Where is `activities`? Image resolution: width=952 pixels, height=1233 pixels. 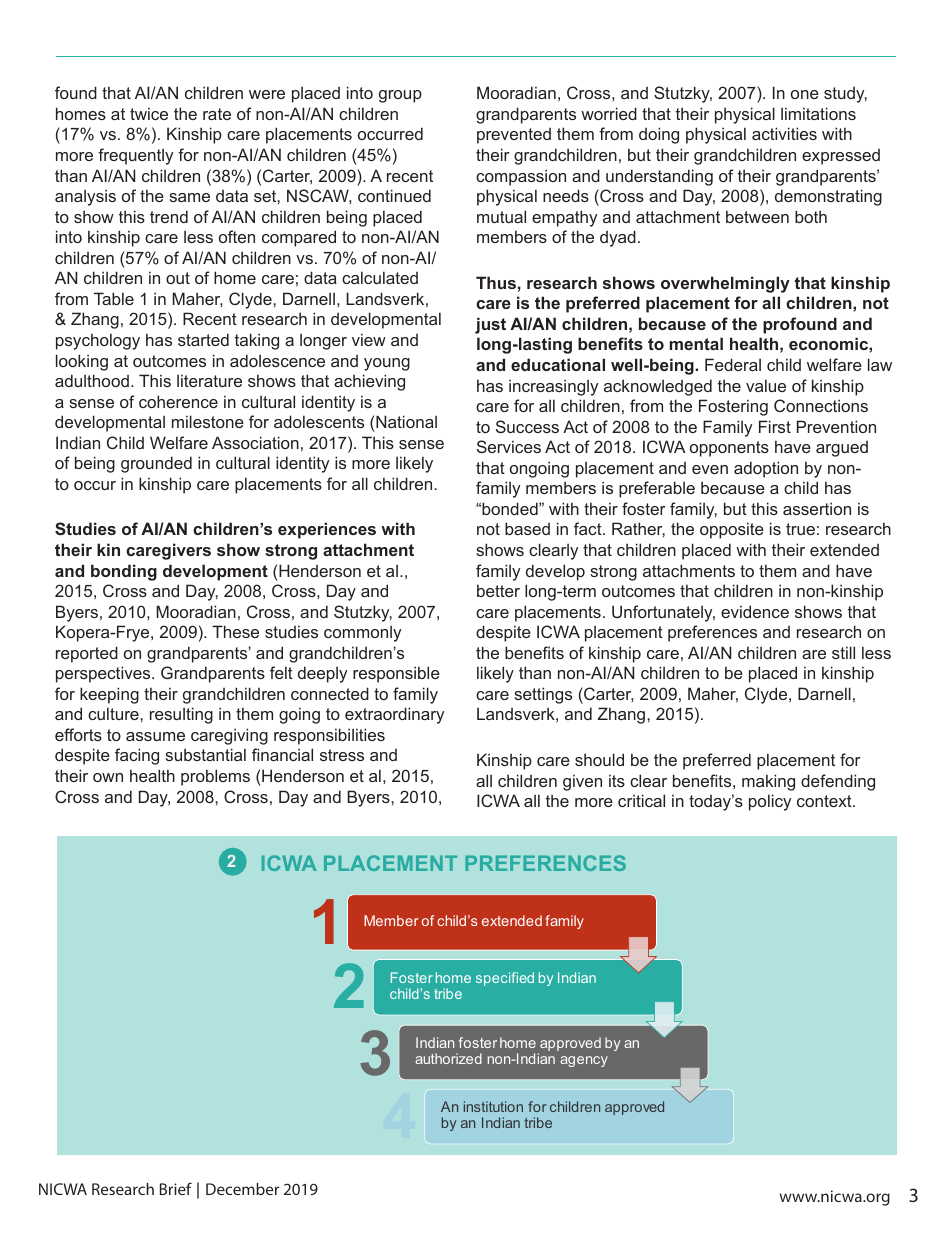 activities is located at coordinates (784, 133).
